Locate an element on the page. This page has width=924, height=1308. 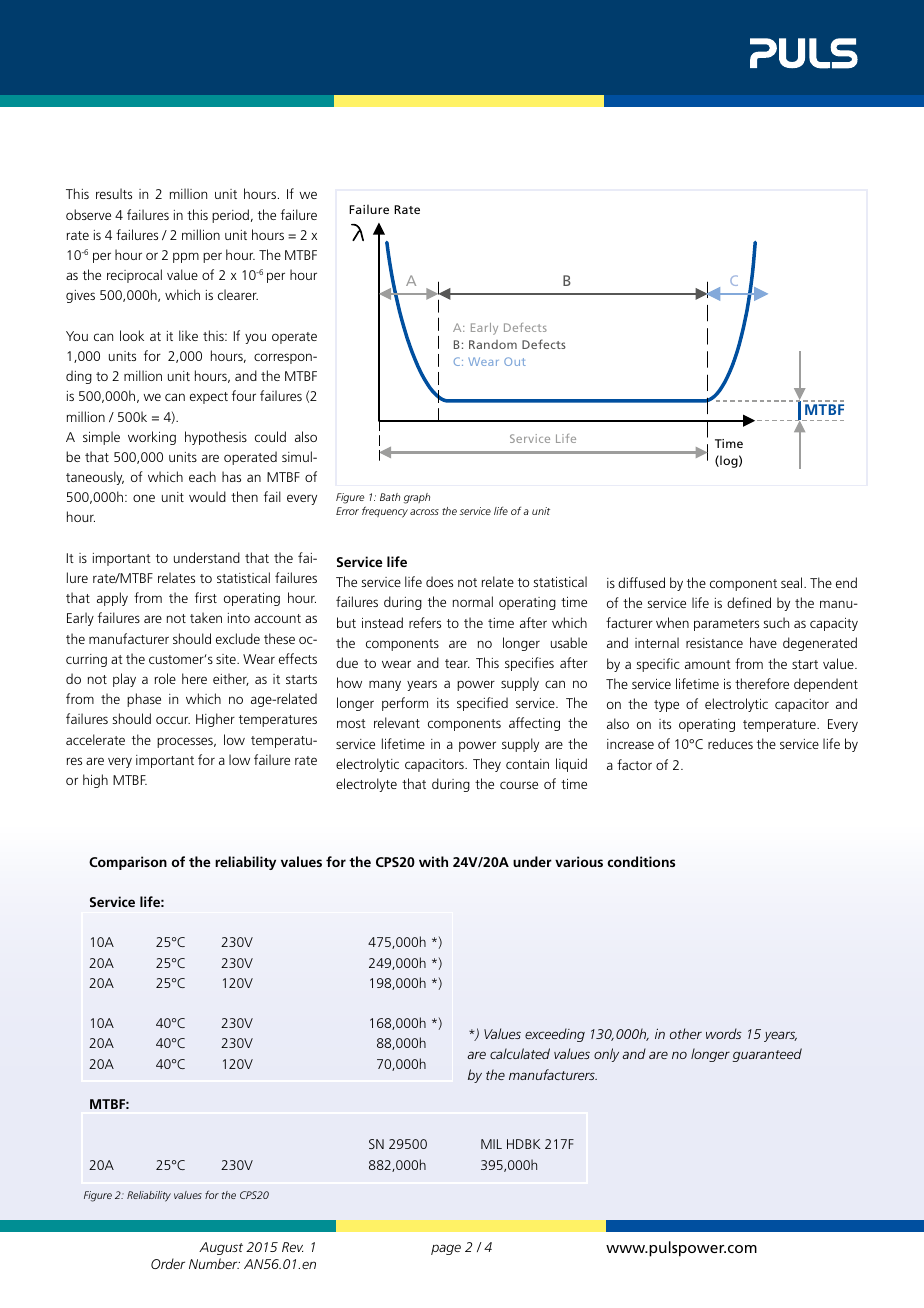
guaranteed is located at coordinates (767, 1055).
